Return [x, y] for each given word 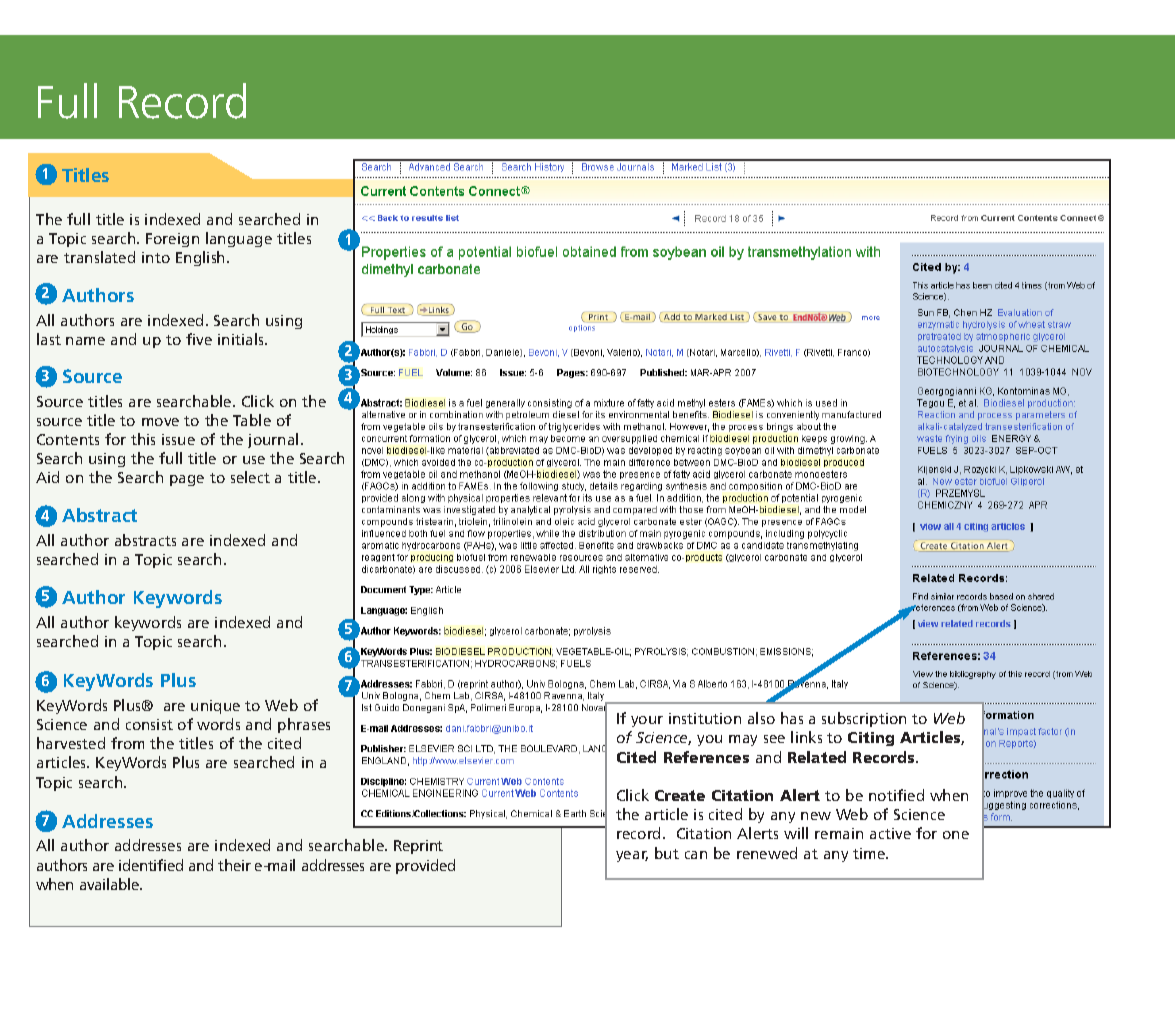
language [239, 239]
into [156, 257]
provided [425, 866]
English [202, 258]
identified [151, 865]
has [792, 718]
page [187, 480]
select [250, 477]
